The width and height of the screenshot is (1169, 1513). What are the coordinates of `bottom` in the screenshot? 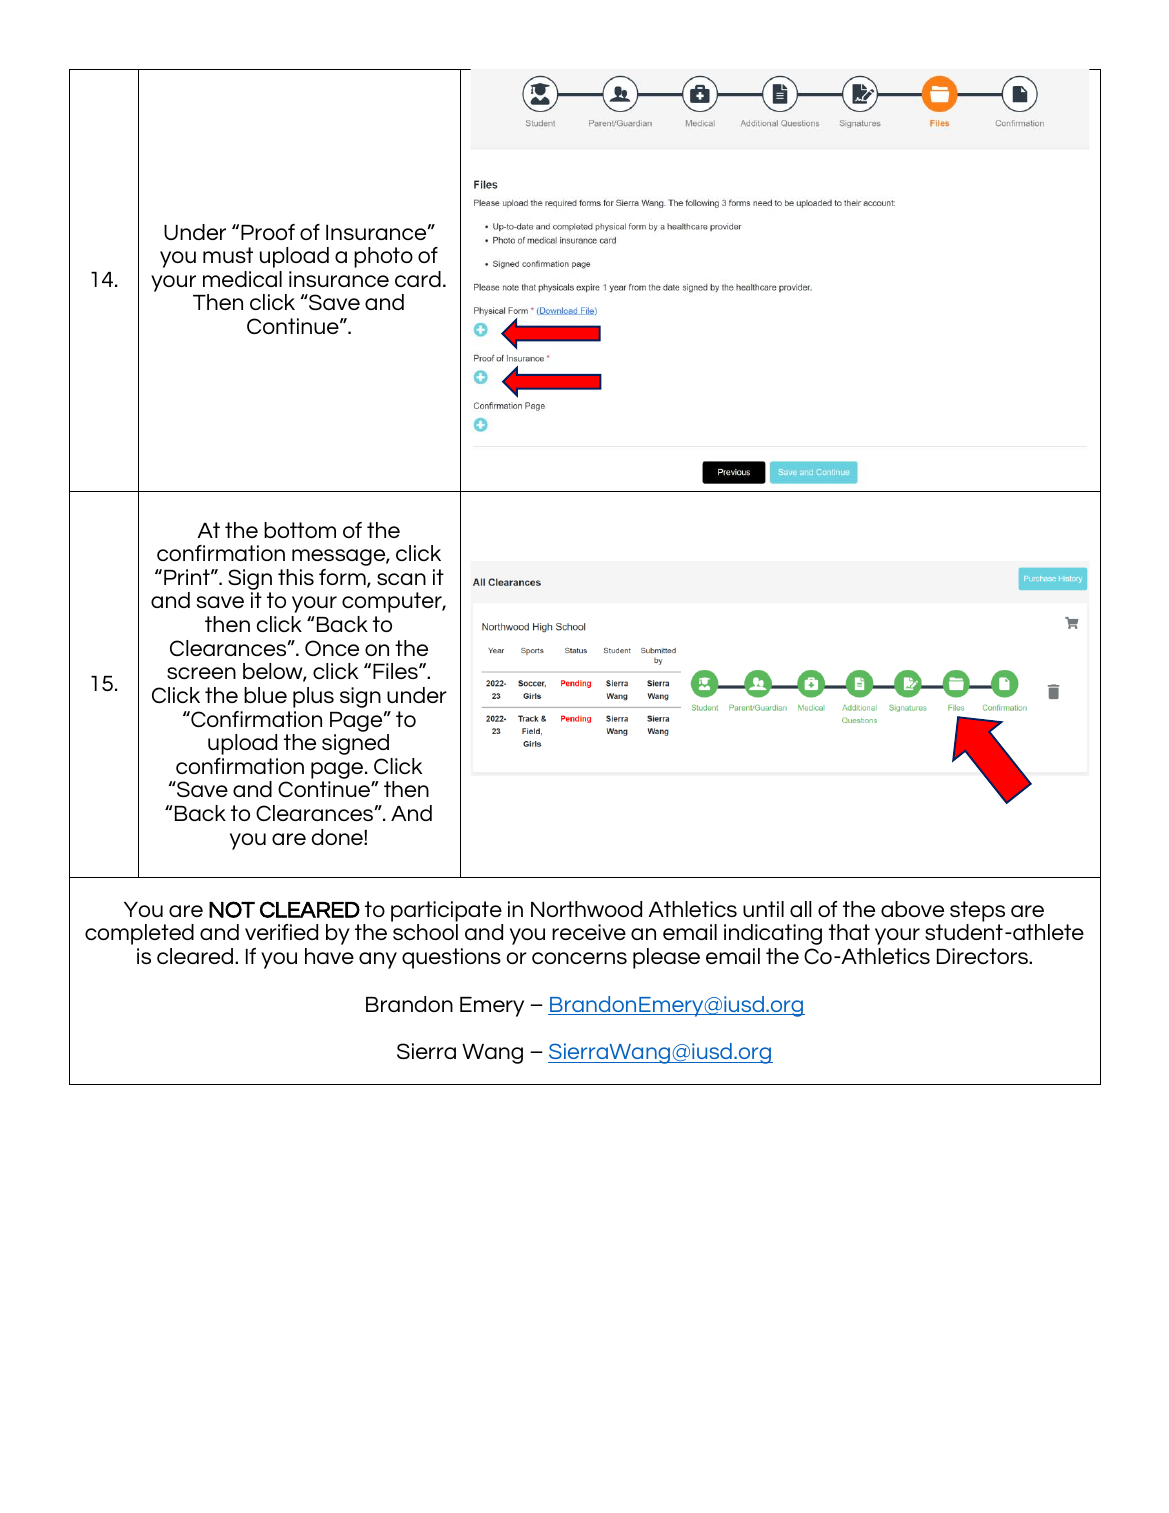 It's located at (300, 530).
